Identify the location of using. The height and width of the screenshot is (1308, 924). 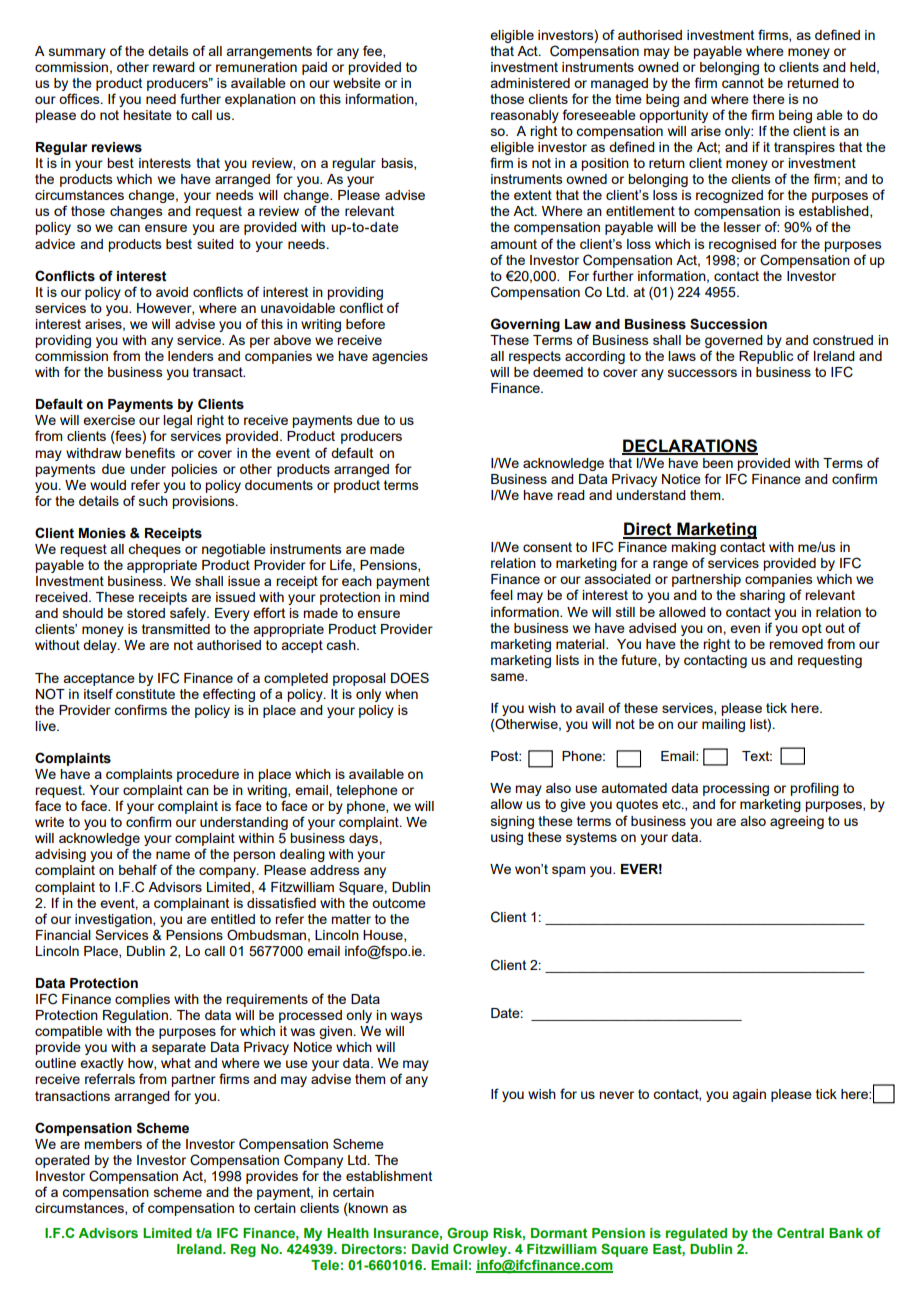
(507, 838).
